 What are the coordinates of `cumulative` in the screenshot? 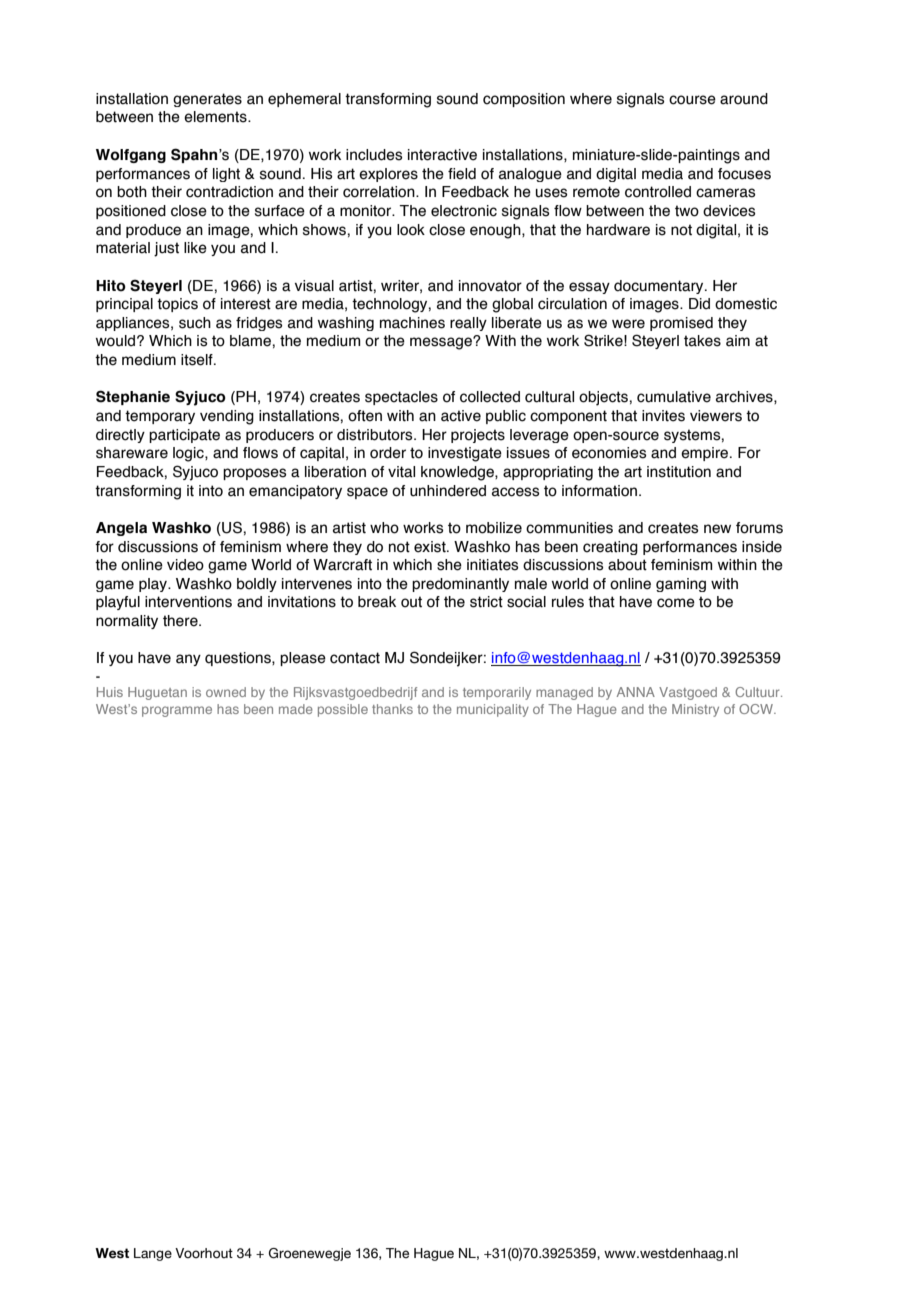 It's located at (674, 397).
